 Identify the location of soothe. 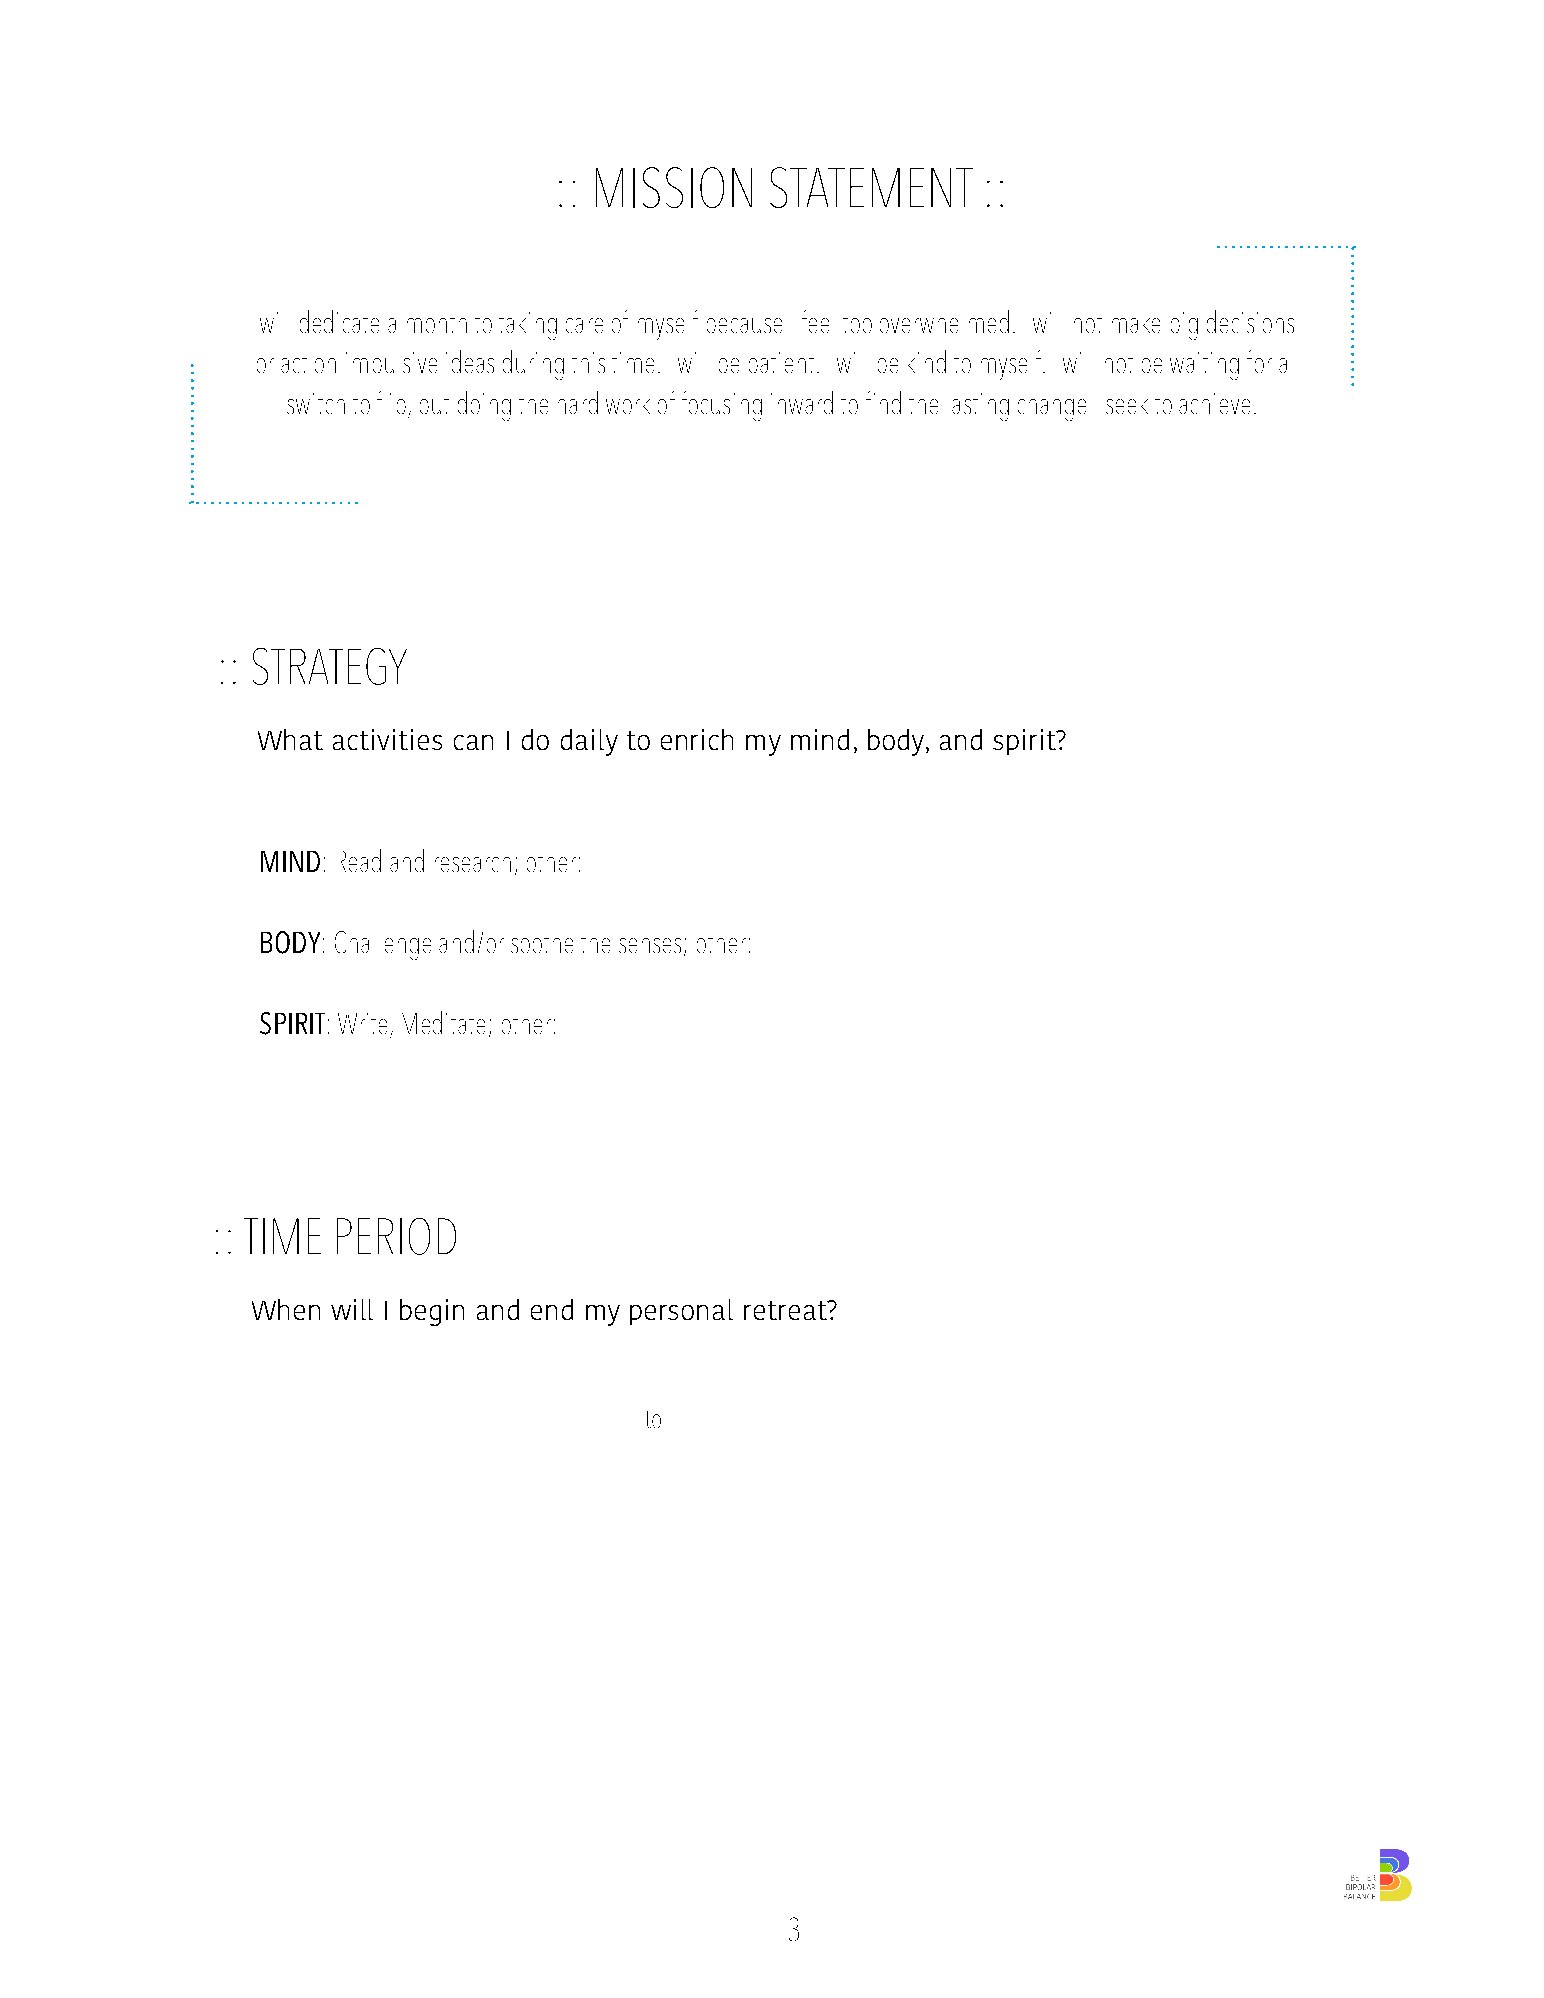
(542, 945).
